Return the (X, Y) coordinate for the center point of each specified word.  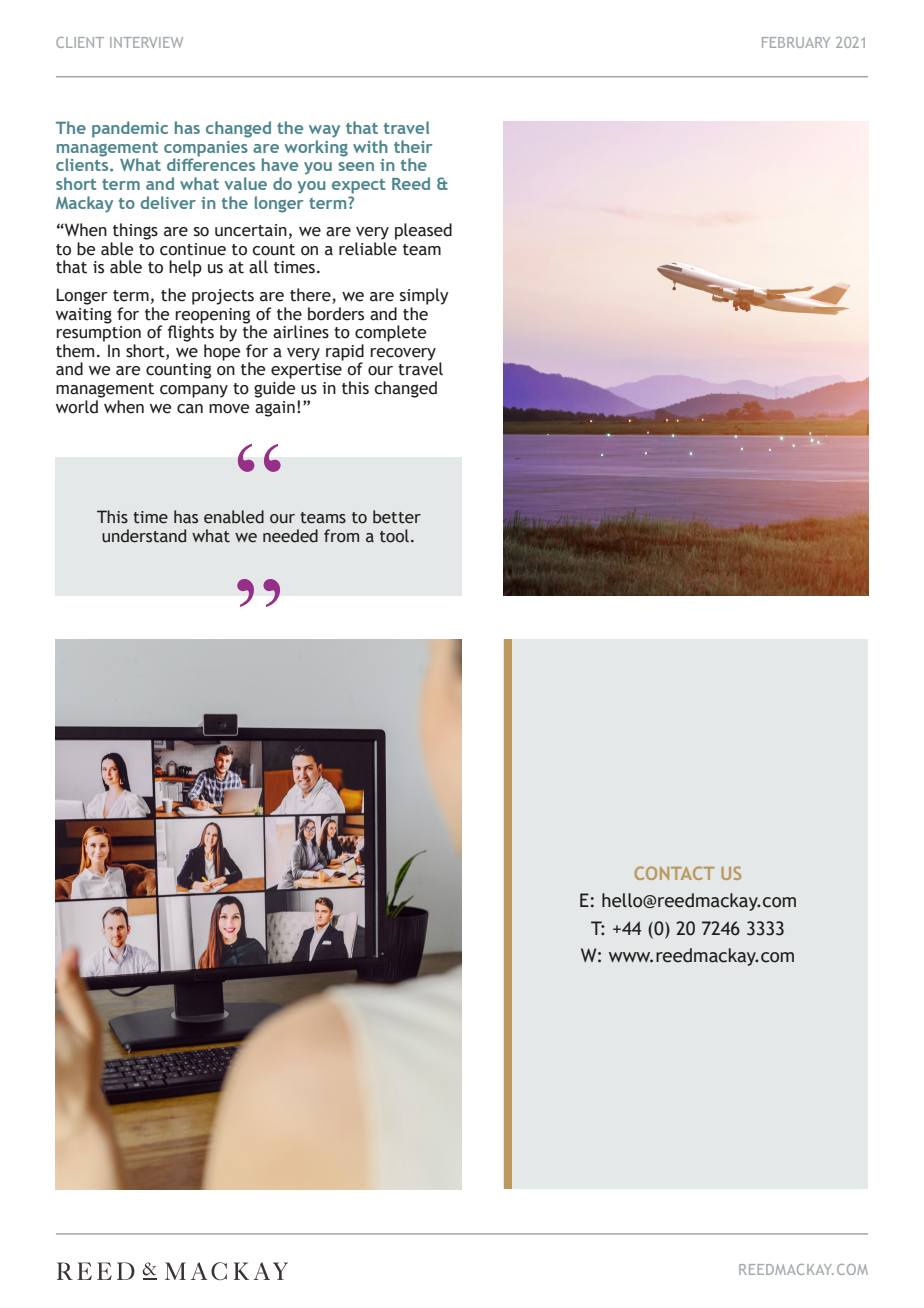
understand (144, 536)
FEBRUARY (796, 42)
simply (424, 296)
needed (290, 536)
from (341, 536)
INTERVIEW (146, 42)
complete (390, 333)
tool (394, 536)
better (397, 517)
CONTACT (674, 873)
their (413, 146)
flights (191, 332)
